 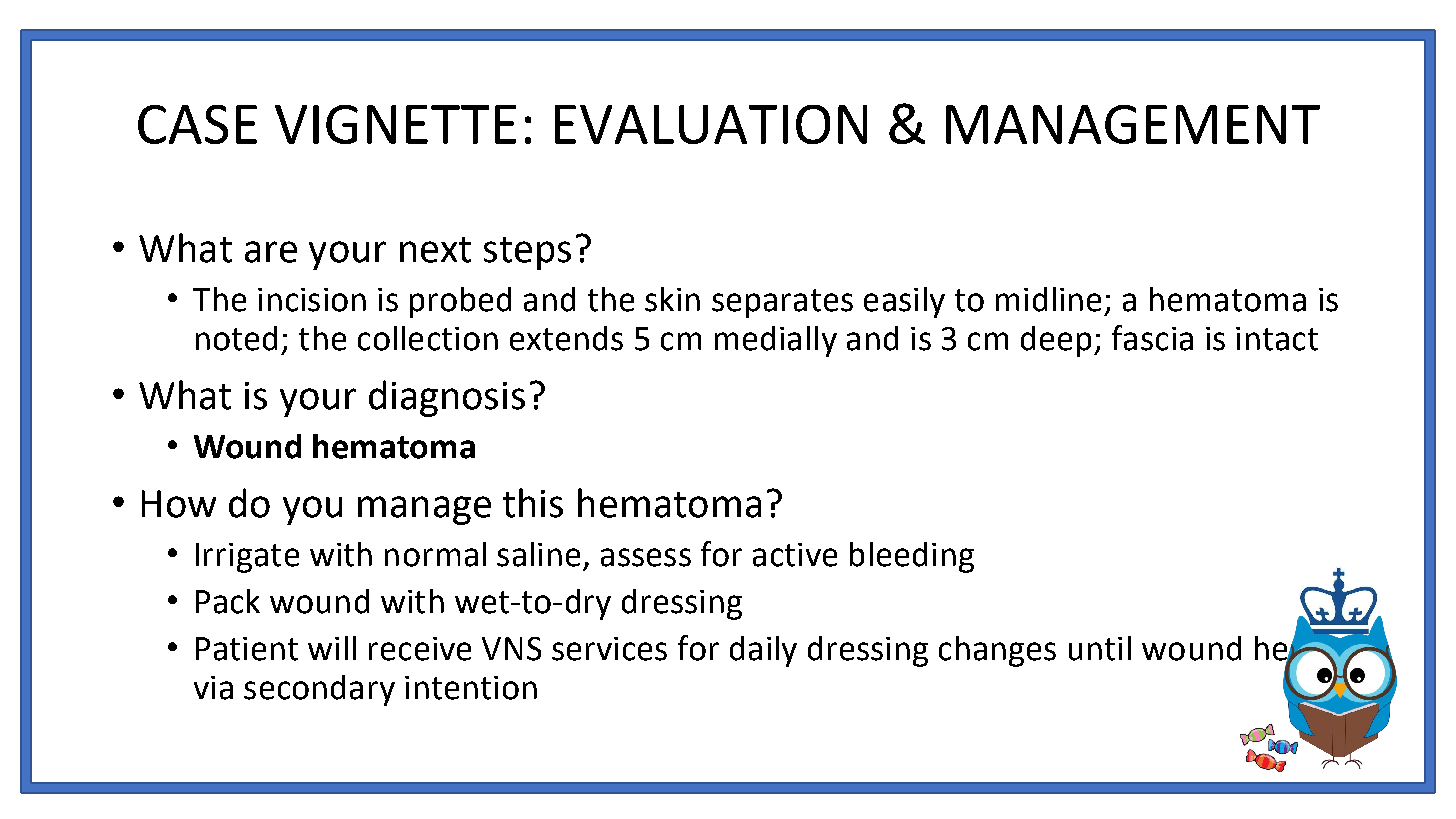 I want to click on diagnosis, so click(x=447, y=398).
